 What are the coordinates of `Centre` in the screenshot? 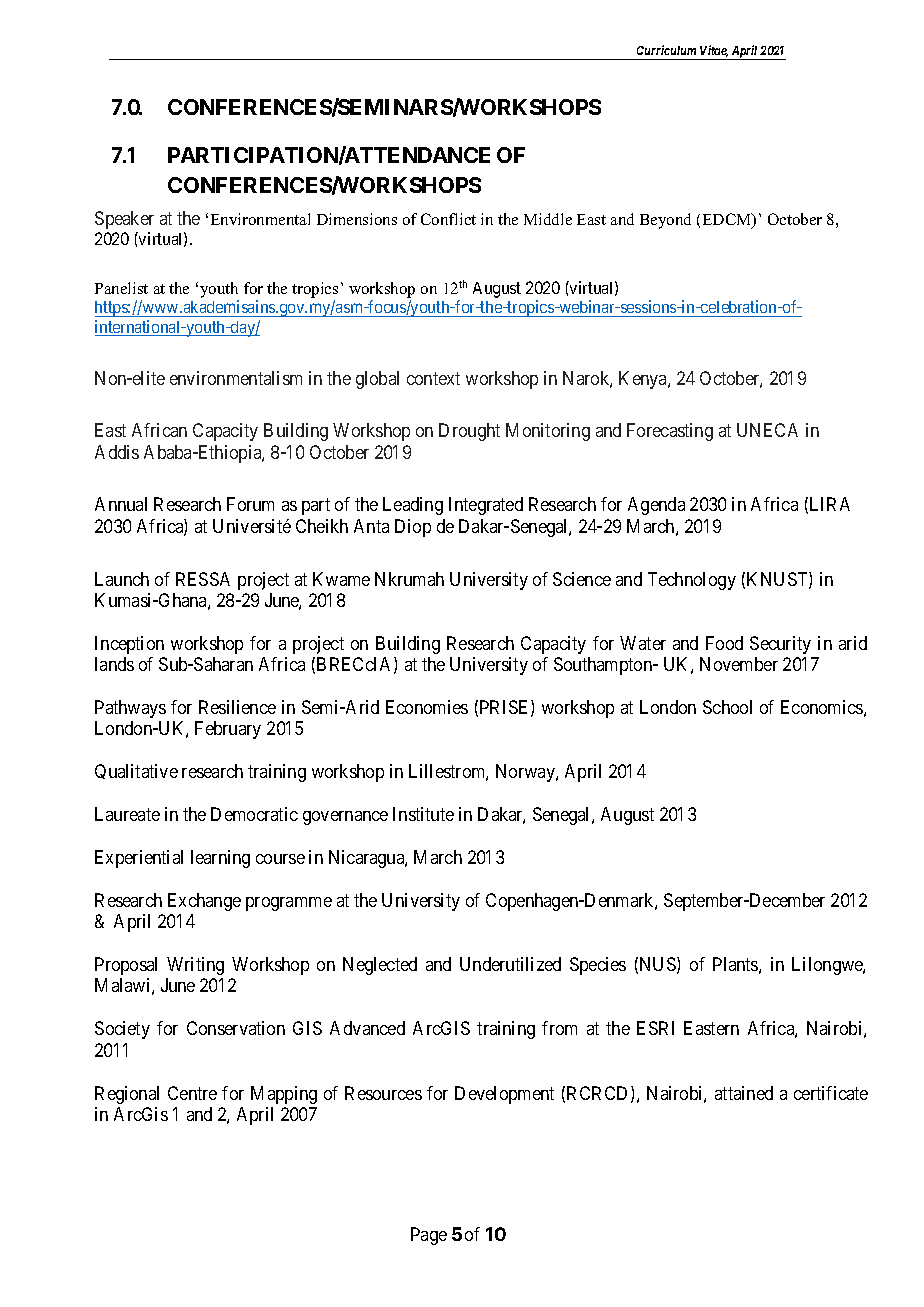 It's located at (192, 1093).
